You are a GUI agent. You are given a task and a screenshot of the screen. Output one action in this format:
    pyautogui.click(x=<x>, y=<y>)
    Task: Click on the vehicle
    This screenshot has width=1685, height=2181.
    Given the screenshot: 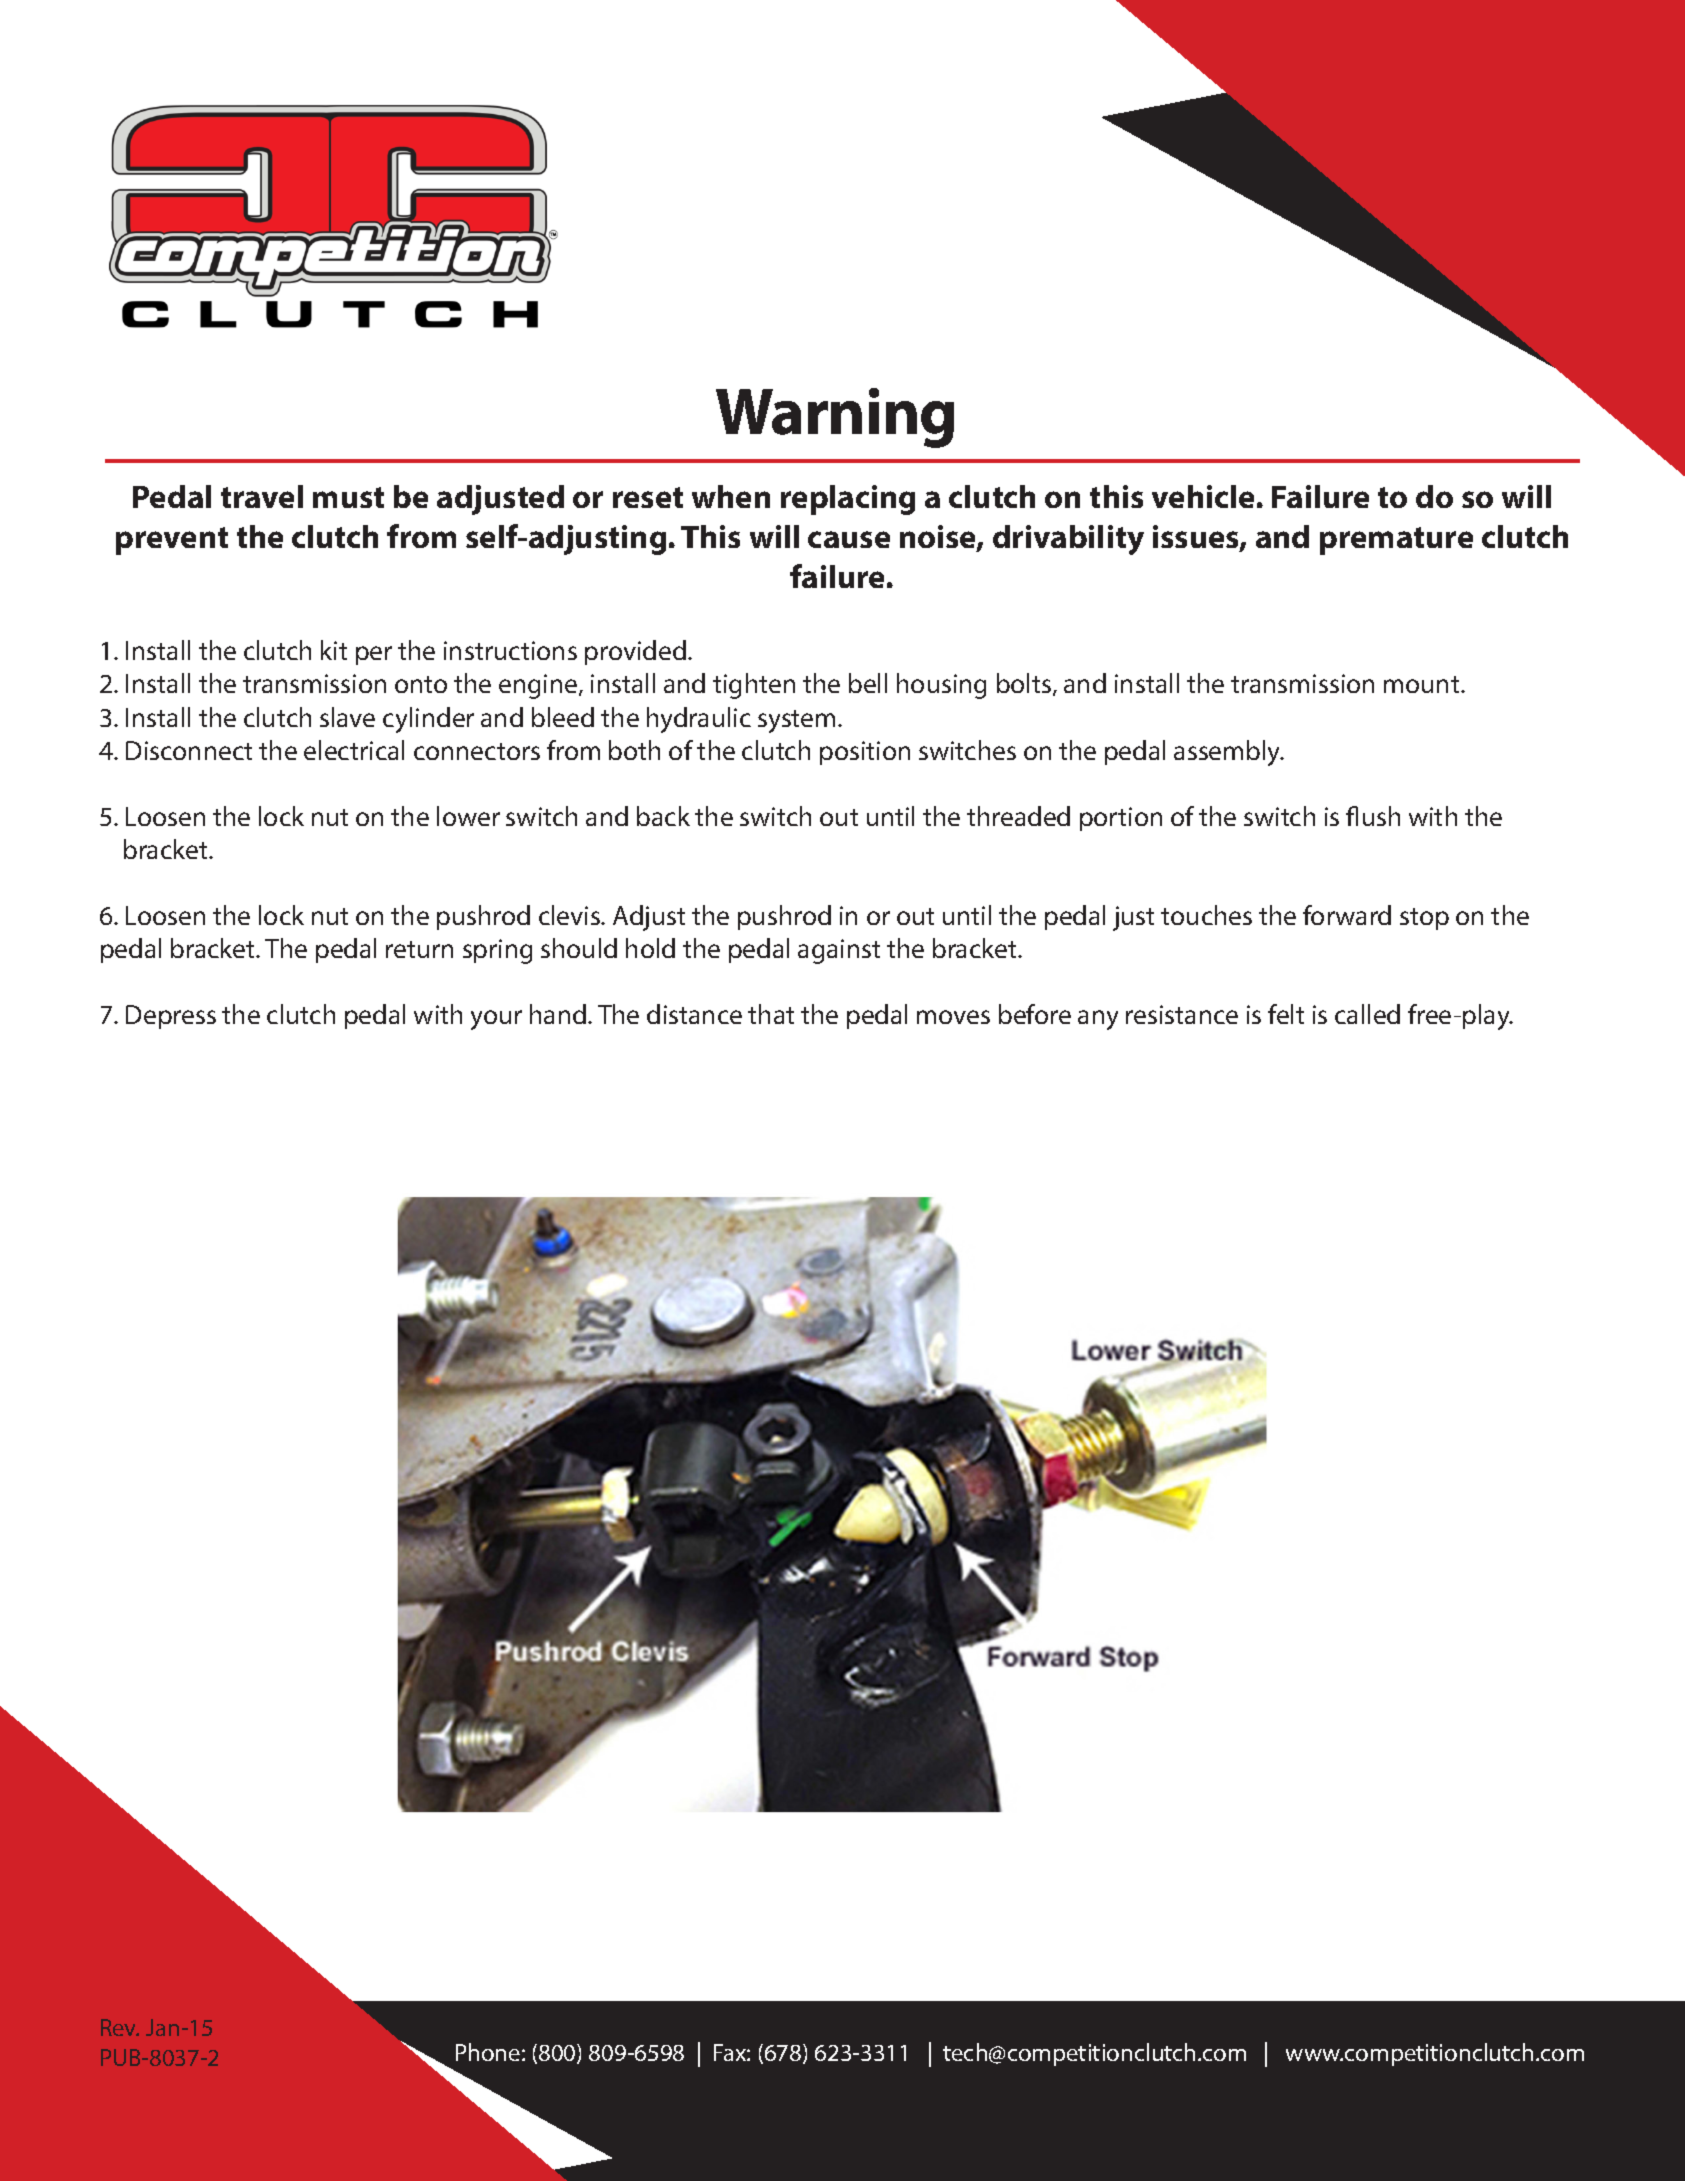 What is the action you would take?
    pyautogui.click(x=1203, y=496)
